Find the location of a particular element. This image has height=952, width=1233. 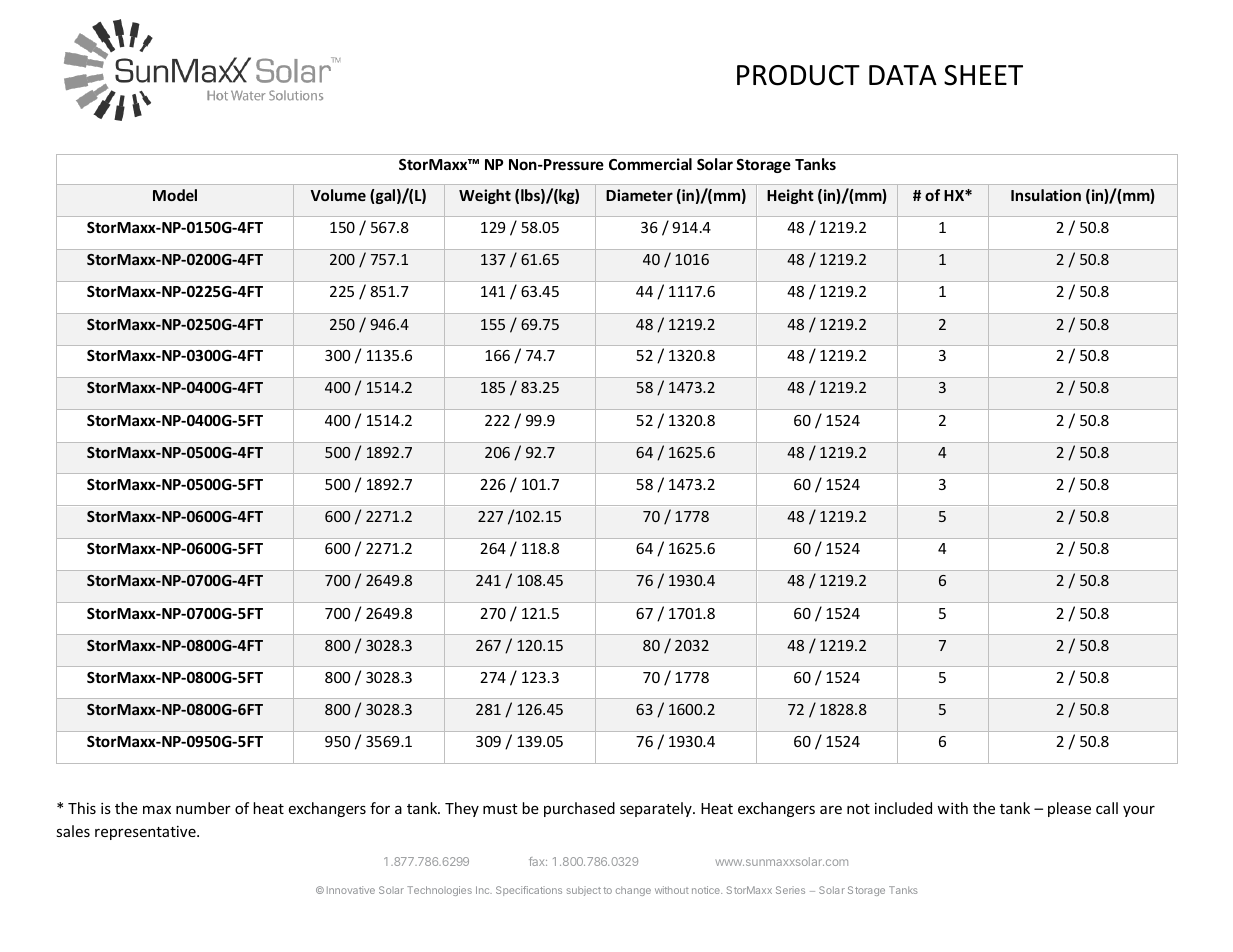

please is located at coordinates (1069, 809).
